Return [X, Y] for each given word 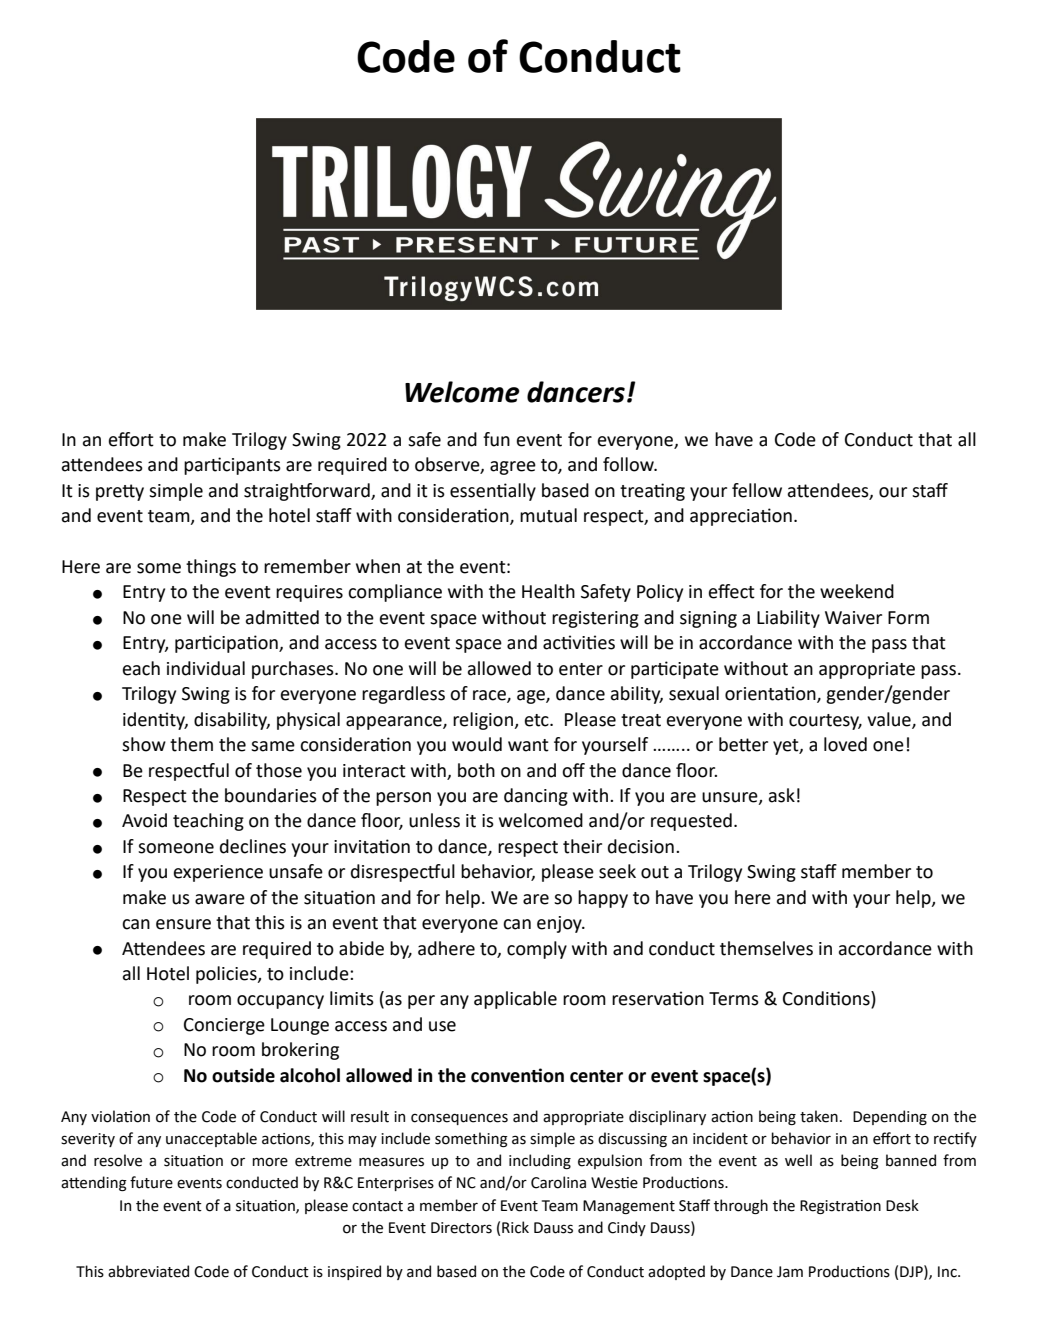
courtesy [825, 722]
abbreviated [148, 1271]
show [144, 744]
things [211, 568]
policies [227, 975]
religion [484, 721]
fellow [757, 490]
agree [513, 468]
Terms [734, 999]
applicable [515, 1000]
